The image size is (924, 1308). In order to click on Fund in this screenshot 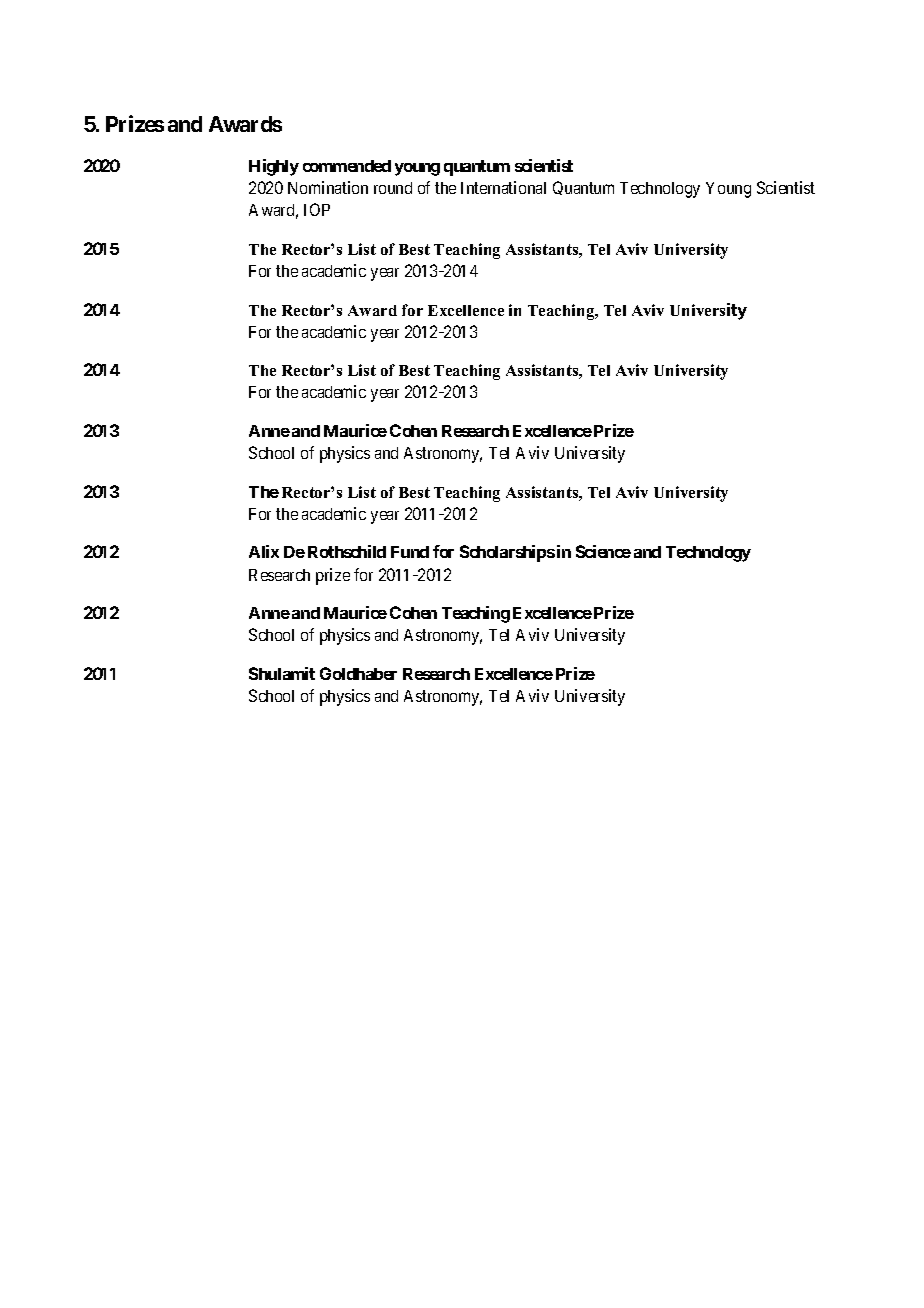, I will do `click(410, 552)`.
